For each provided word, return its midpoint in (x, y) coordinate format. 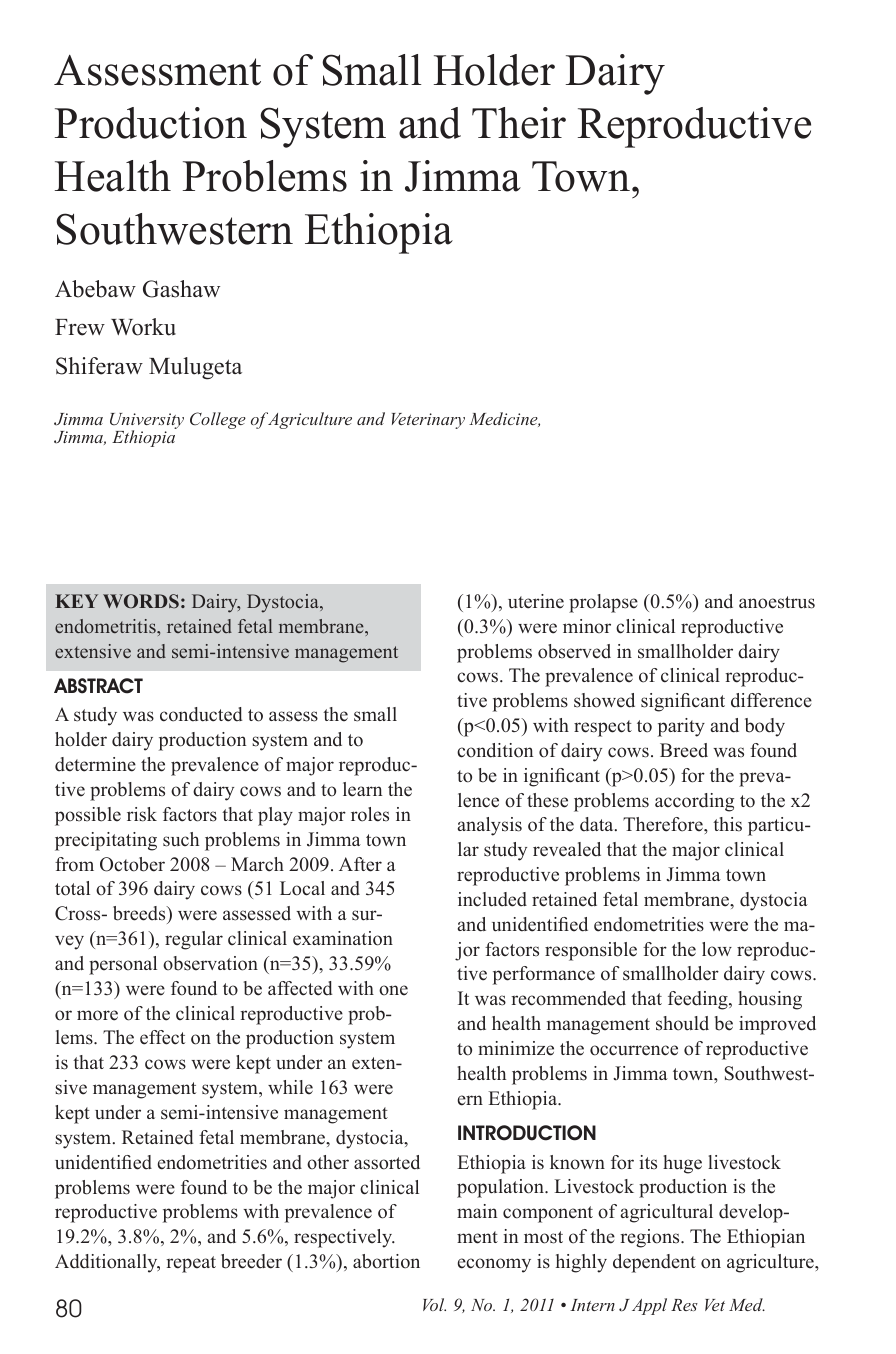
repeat (191, 1264)
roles (370, 814)
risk (142, 814)
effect (162, 1037)
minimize (516, 1048)
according (694, 802)
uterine (536, 601)
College (218, 420)
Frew (80, 327)
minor (587, 626)
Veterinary (428, 421)
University (147, 422)
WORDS (141, 601)
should (682, 1023)
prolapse (603, 603)
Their (519, 123)
